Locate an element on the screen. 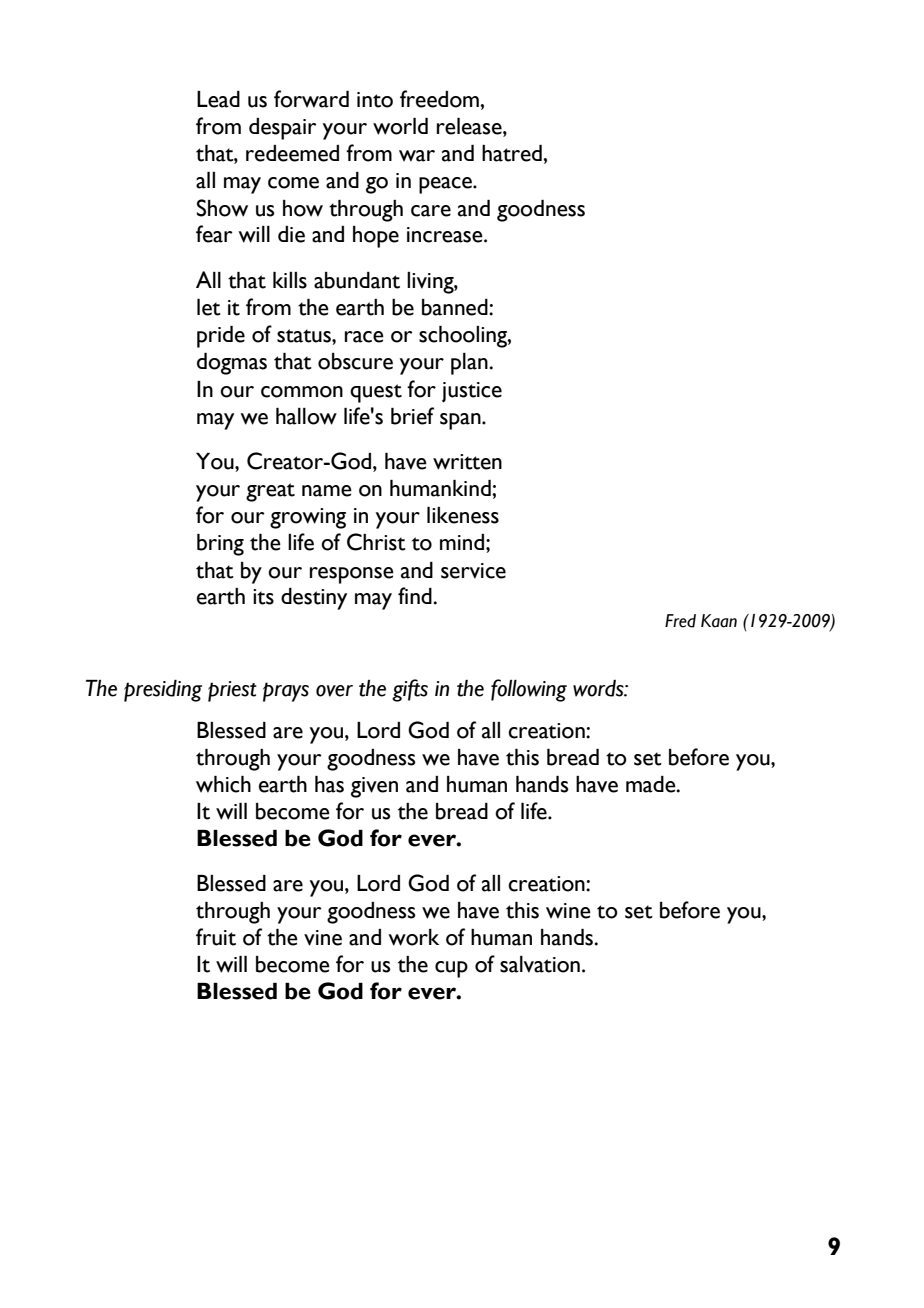 The image size is (924, 1308). fruit is located at coordinates (216, 937).
